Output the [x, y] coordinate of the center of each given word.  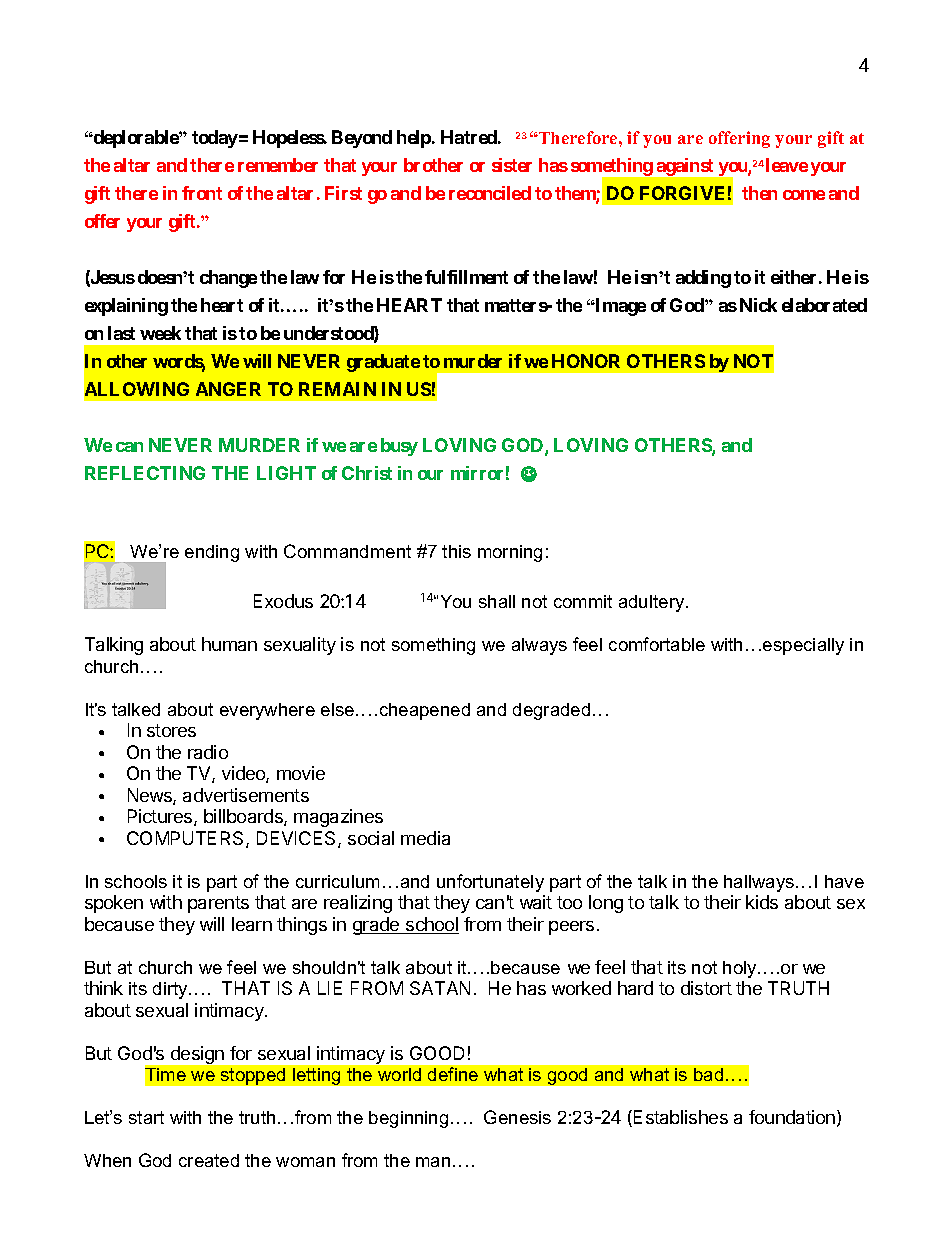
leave [787, 165]
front [202, 193]
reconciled [490, 193]
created [209, 1160]
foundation [792, 1117]
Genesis [517, 1117]
